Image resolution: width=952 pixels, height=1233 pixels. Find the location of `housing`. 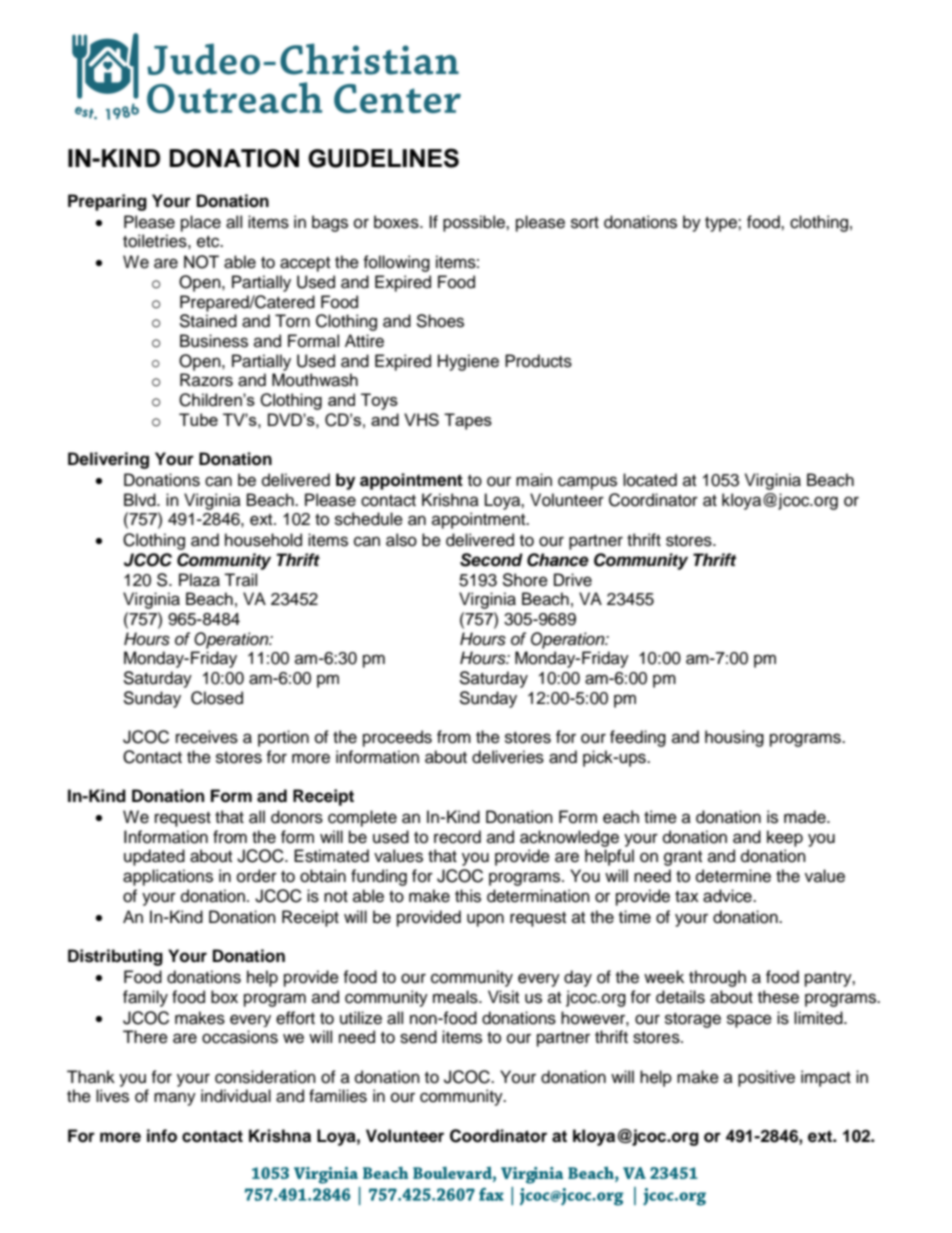

housing is located at coordinates (734, 738).
